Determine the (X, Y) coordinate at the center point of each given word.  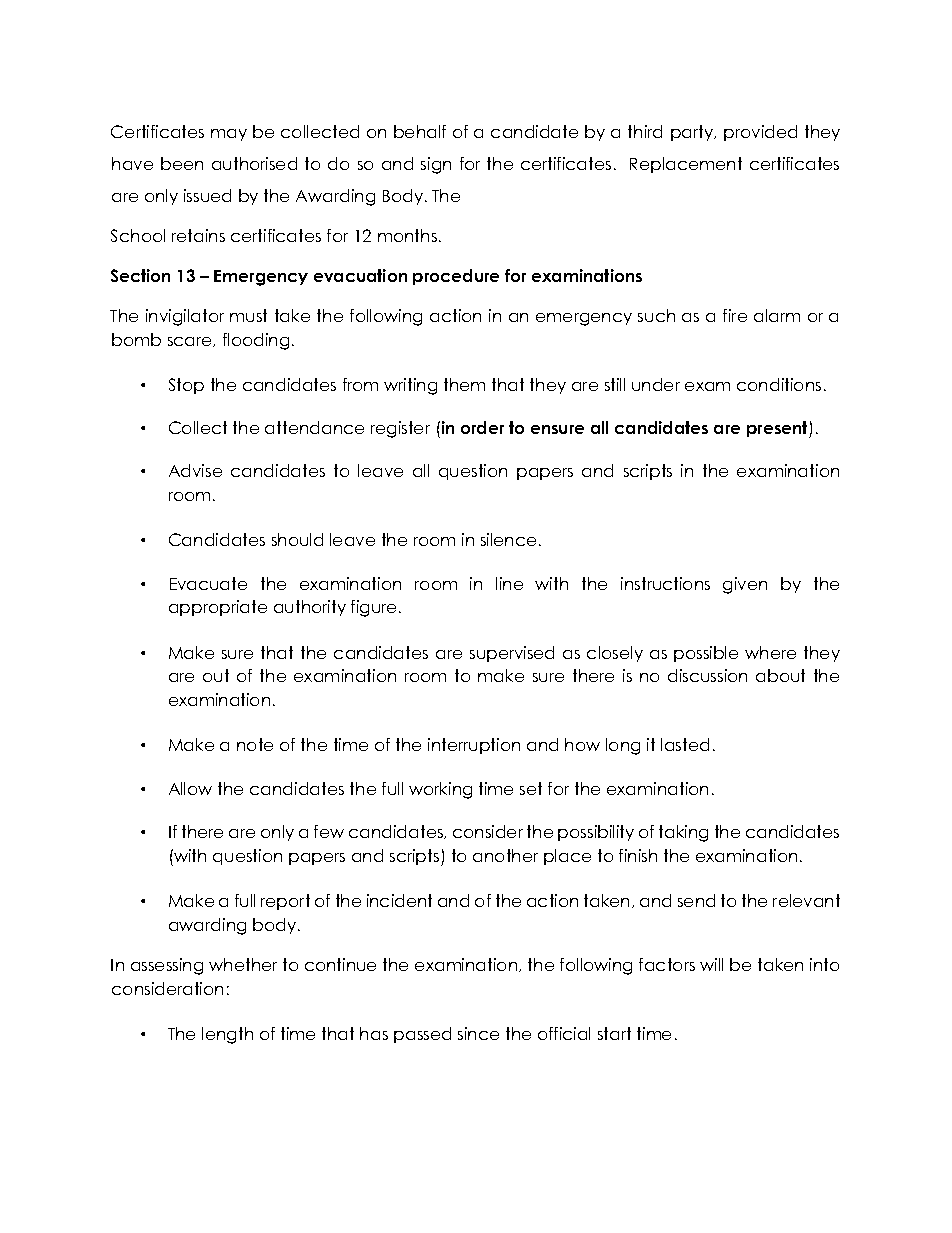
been (182, 163)
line (509, 583)
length (227, 1035)
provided (760, 133)
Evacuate (208, 583)
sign (436, 165)
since (478, 1033)
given (745, 585)
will (711, 964)
